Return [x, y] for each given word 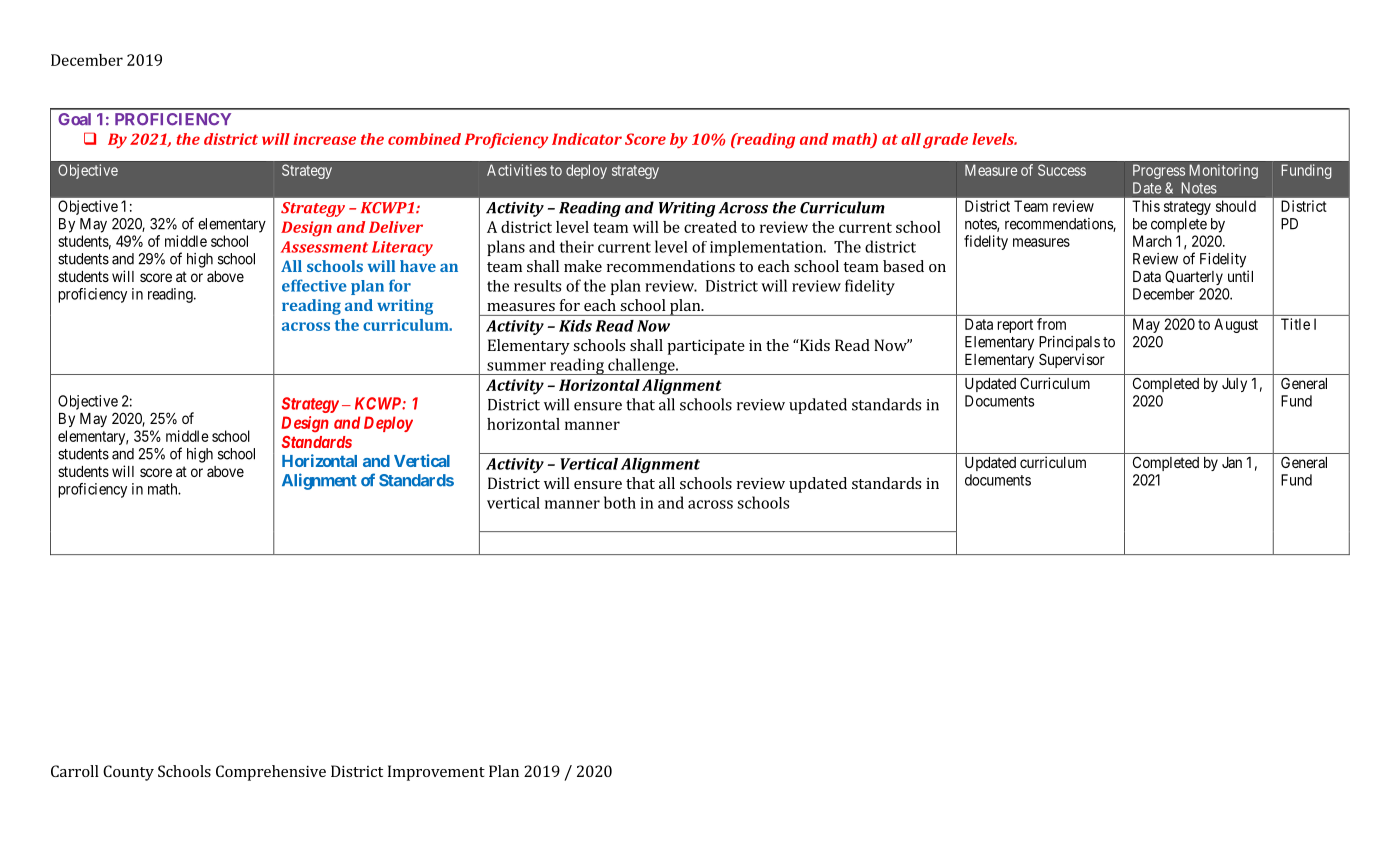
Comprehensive [271, 773]
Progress [1159, 171]
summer [516, 366]
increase [324, 139]
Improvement [436, 773]
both [620, 502]
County [128, 773]
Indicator [587, 139]
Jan [1232, 462]
